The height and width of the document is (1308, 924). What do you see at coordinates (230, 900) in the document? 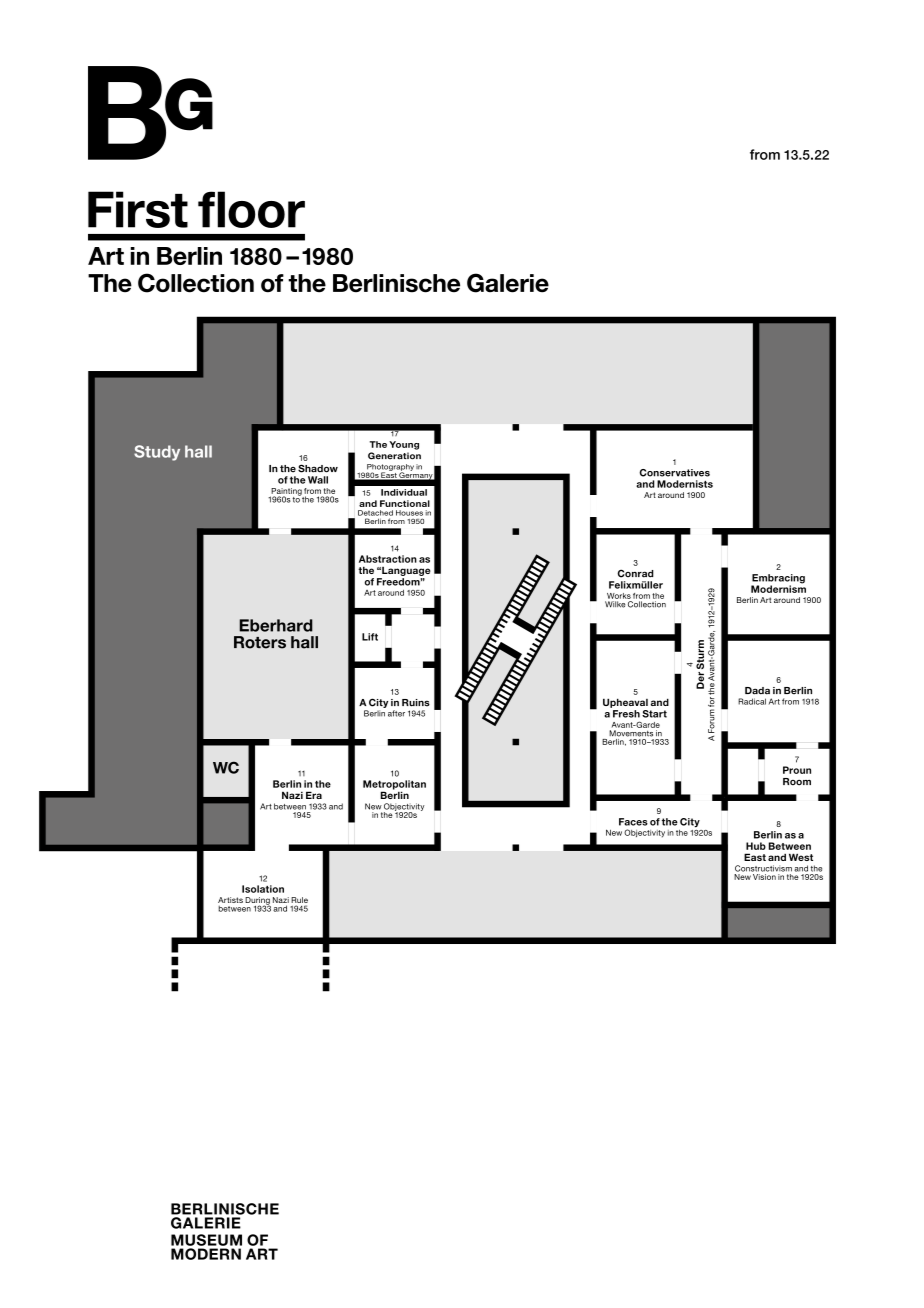
I see `Artists` at bounding box center [230, 900].
